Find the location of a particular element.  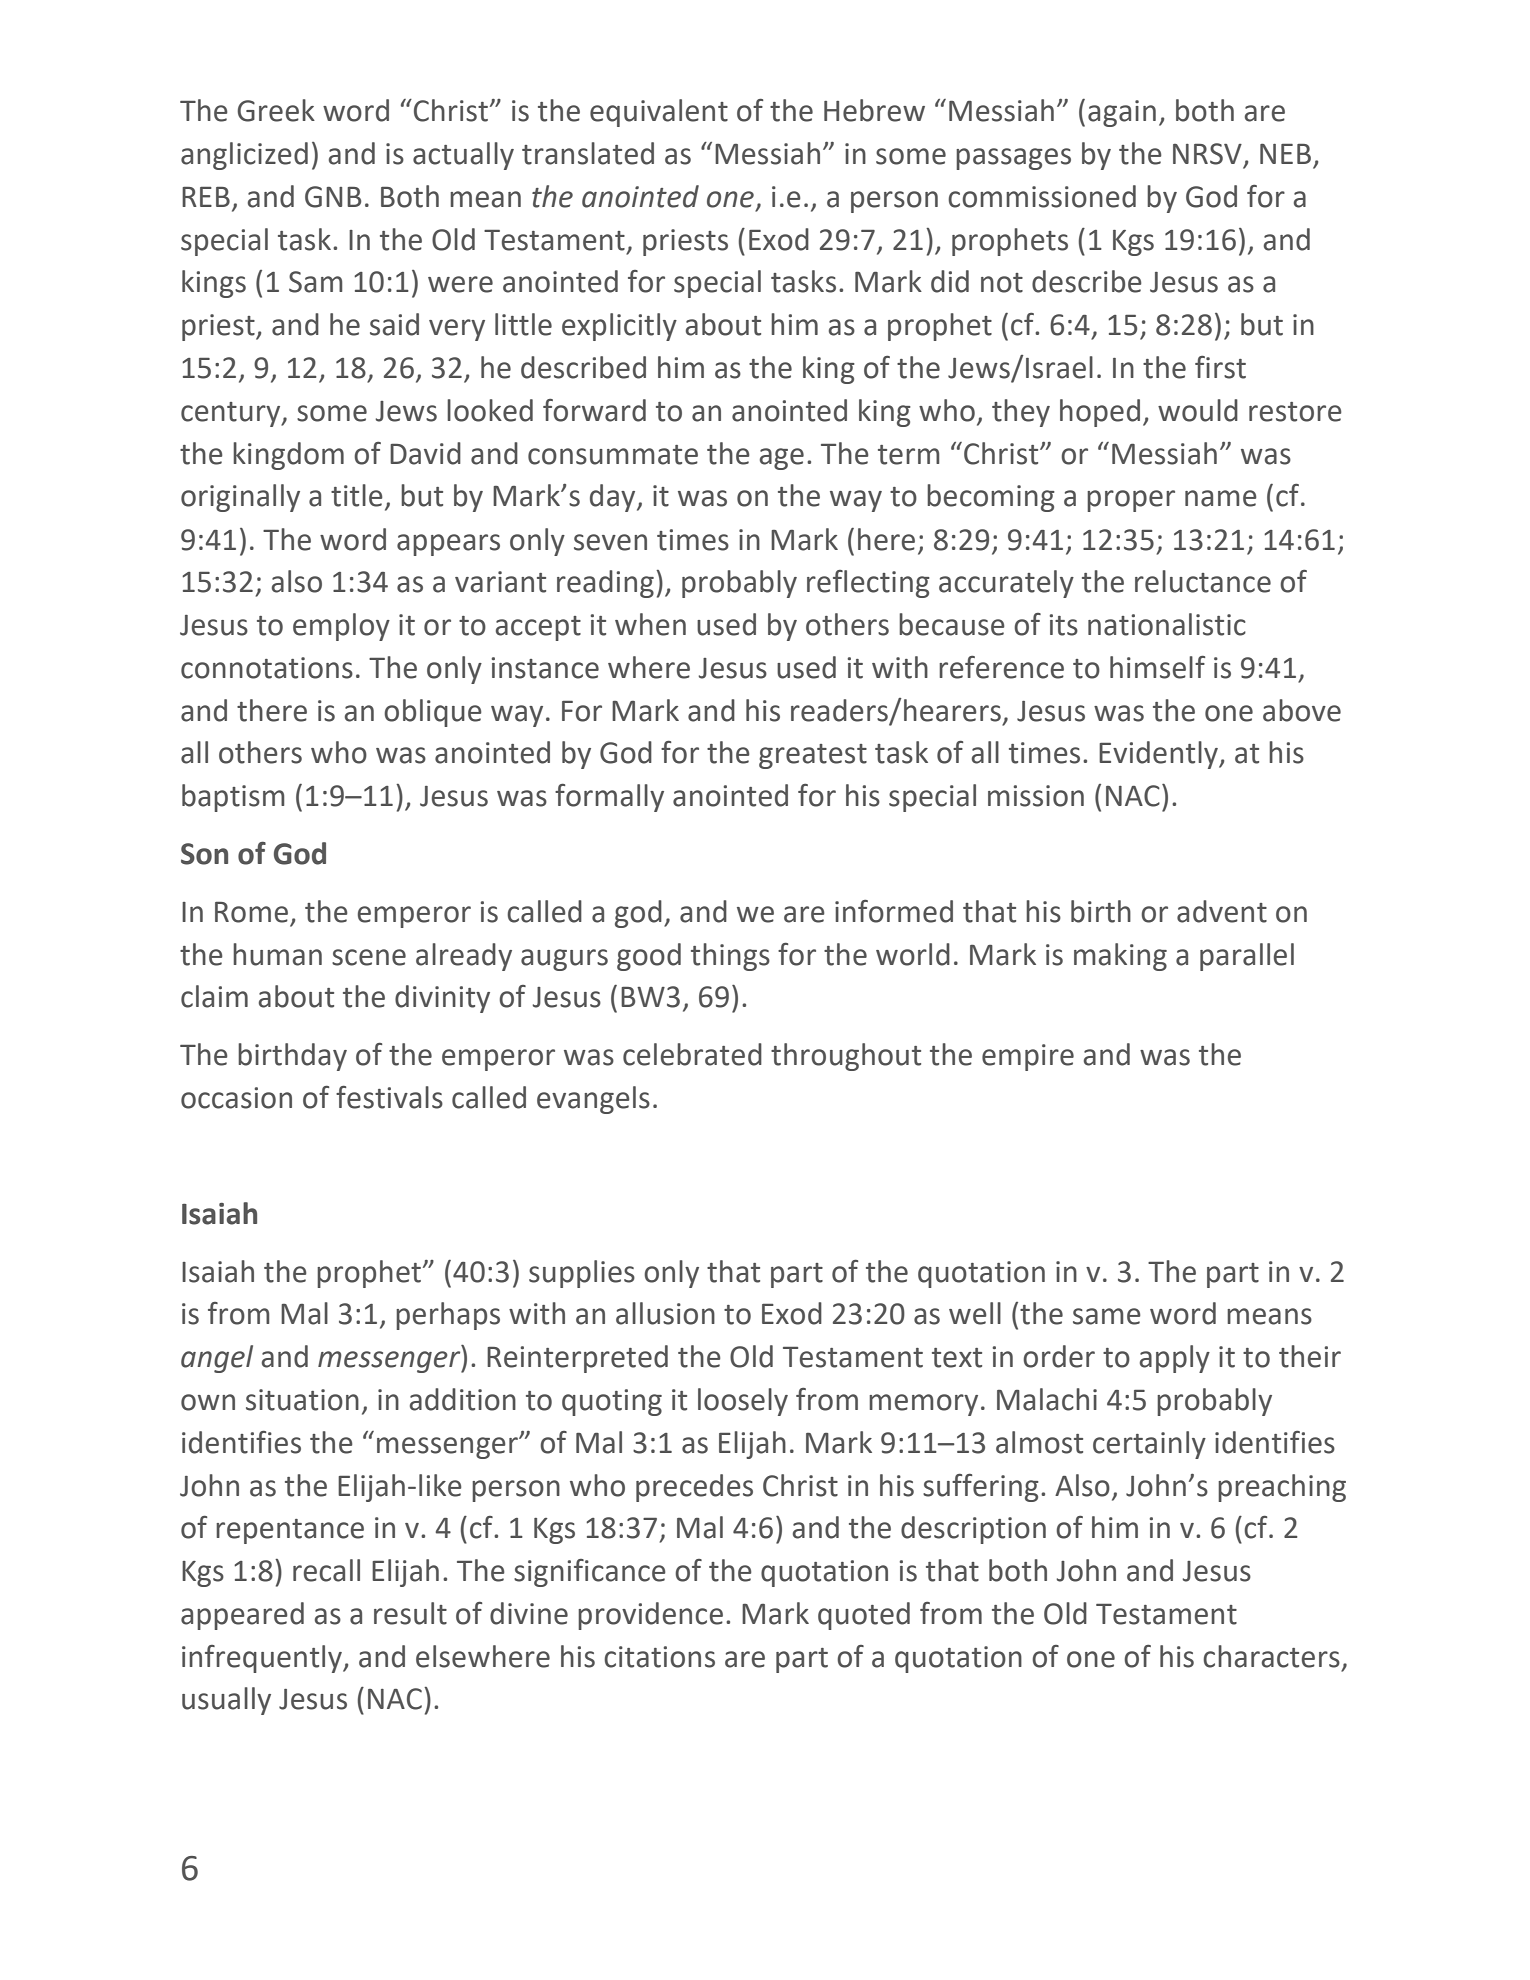

infrequently is located at coordinates (263, 1659).
